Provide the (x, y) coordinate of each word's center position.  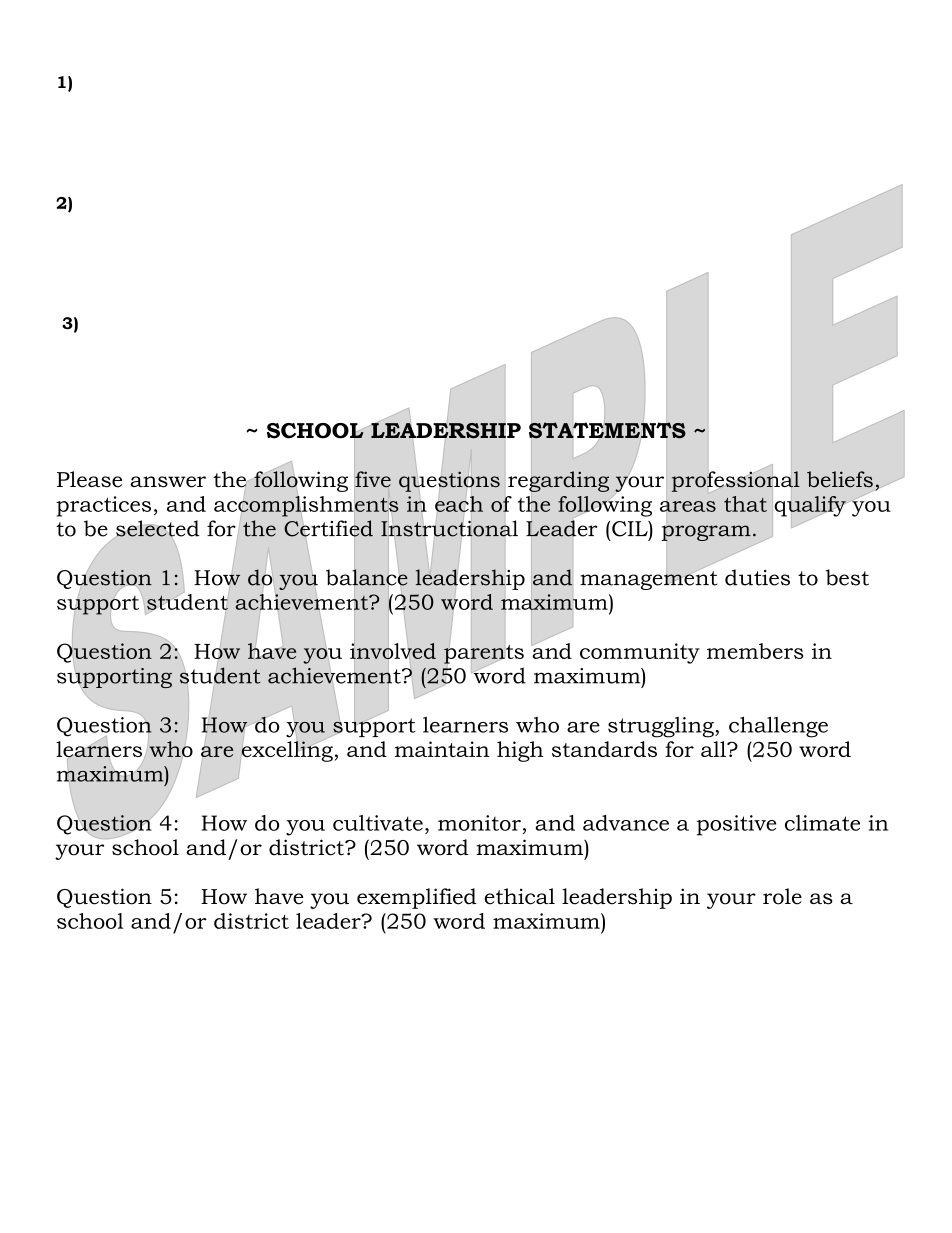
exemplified (417, 898)
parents (484, 654)
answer (168, 482)
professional (736, 481)
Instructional (449, 528)
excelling (286, 751)
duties (757, 577)
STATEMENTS (607, 430)
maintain (442, 749)
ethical (520, 896)
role (782, 896)
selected (157, 529)
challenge (778, 727)
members (755, 651)
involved (393, 651)
